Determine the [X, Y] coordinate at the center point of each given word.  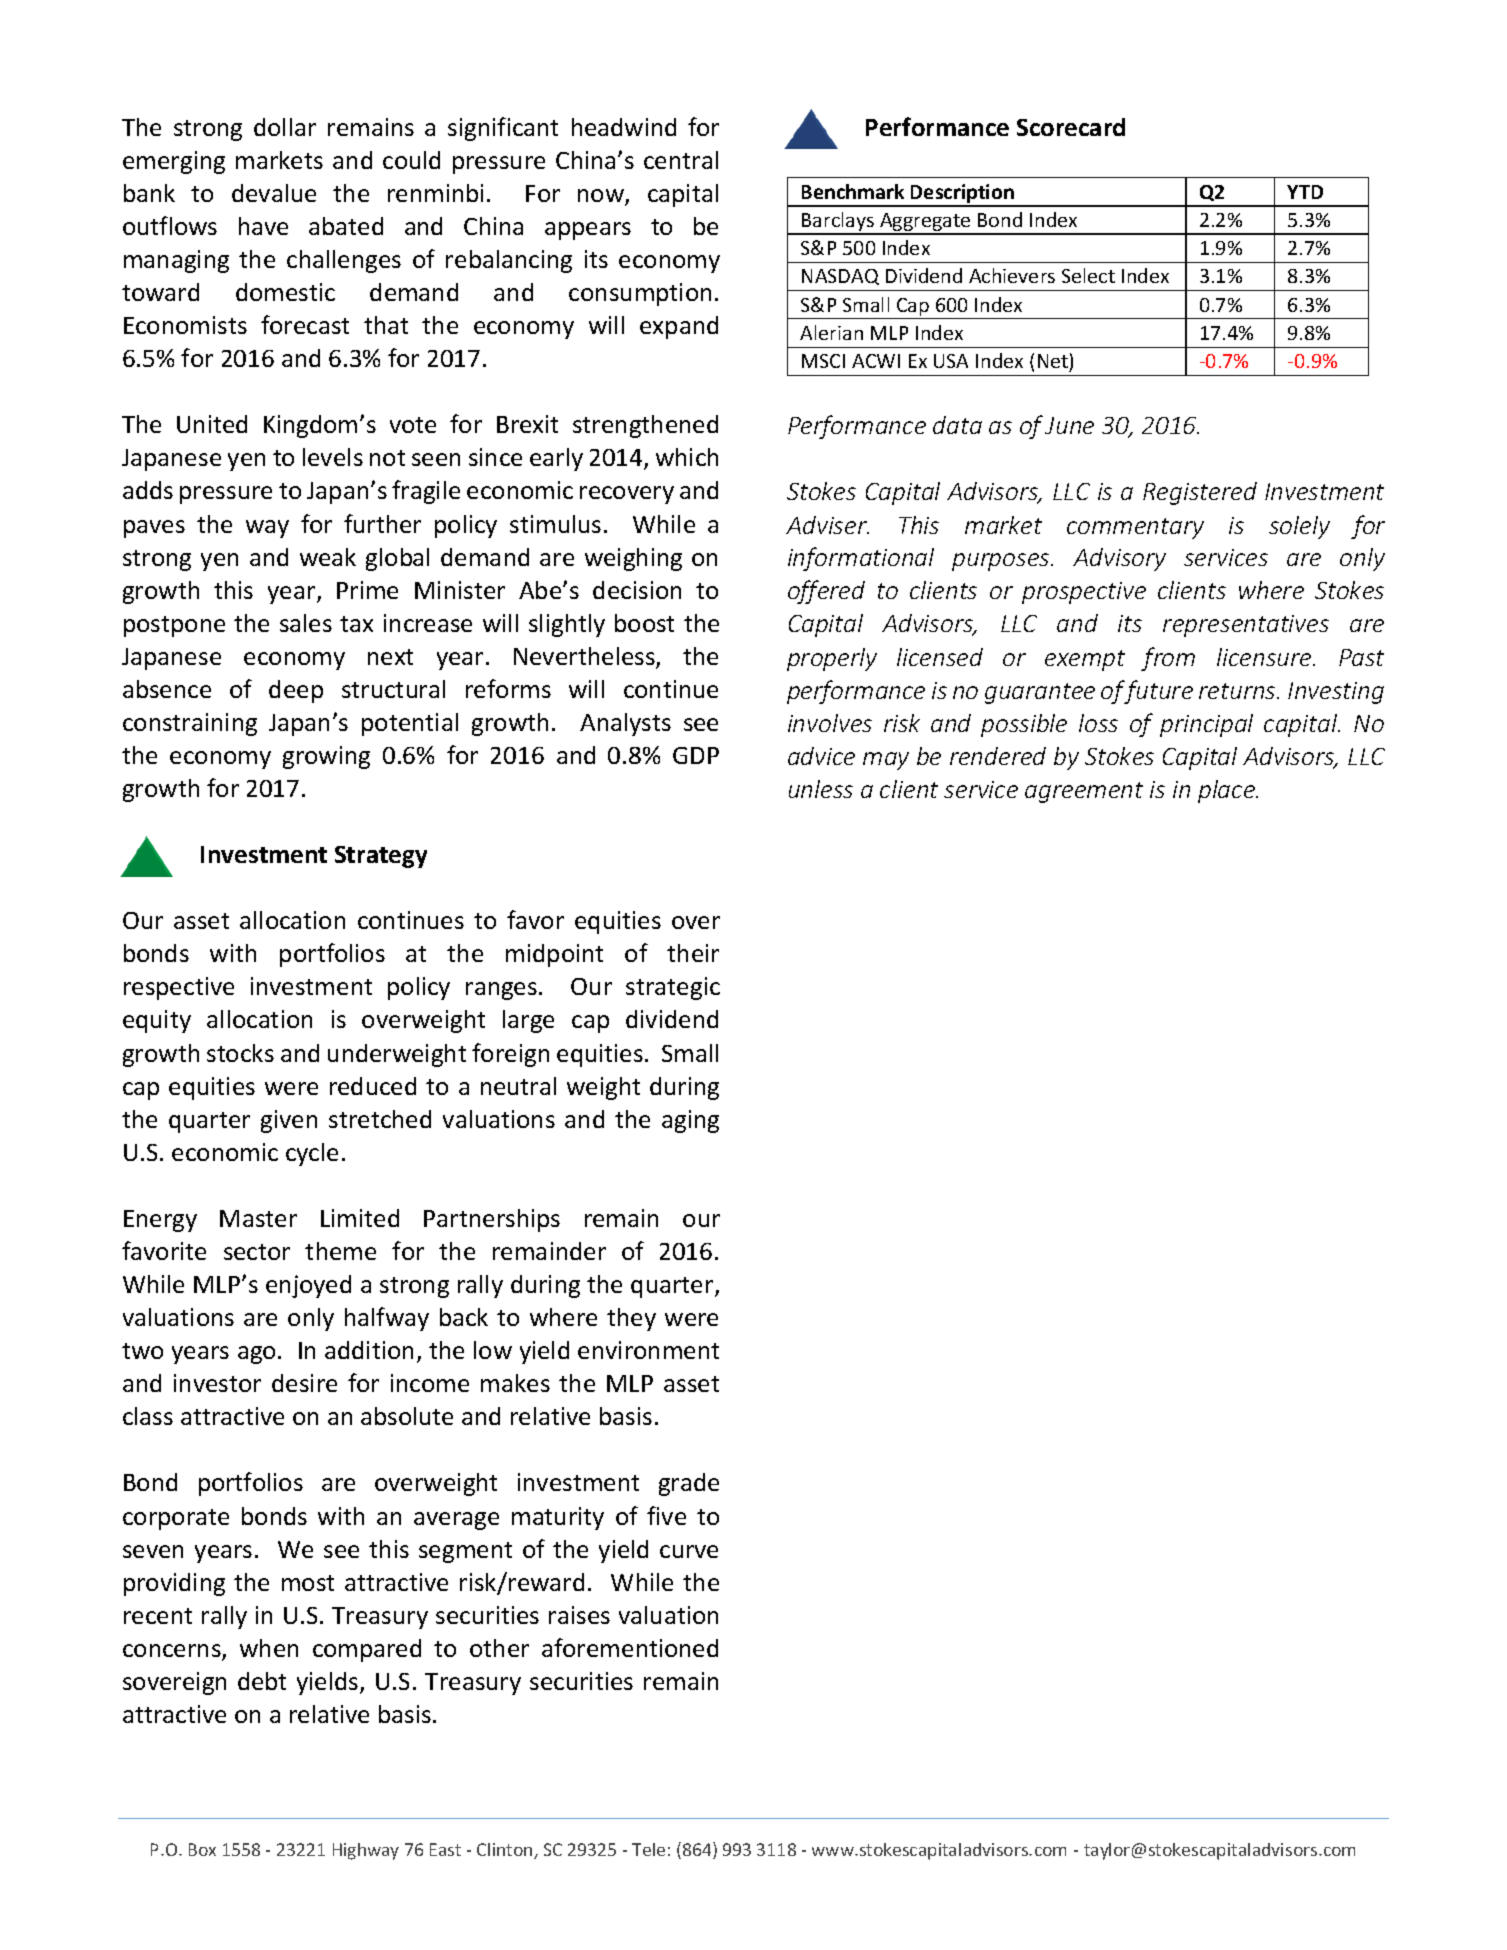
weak [328, 557]
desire [304, 1383]
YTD [1305, 192]
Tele [648, 1849]
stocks [240, 1053]
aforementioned [630, 1647]
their [693, 953]
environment [648, 1350]
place [1228, 791]
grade [689, 1484]
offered [826, 592]
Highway [366, 1851]
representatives [1246, 626]
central [681, 160]
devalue [274, 193]
